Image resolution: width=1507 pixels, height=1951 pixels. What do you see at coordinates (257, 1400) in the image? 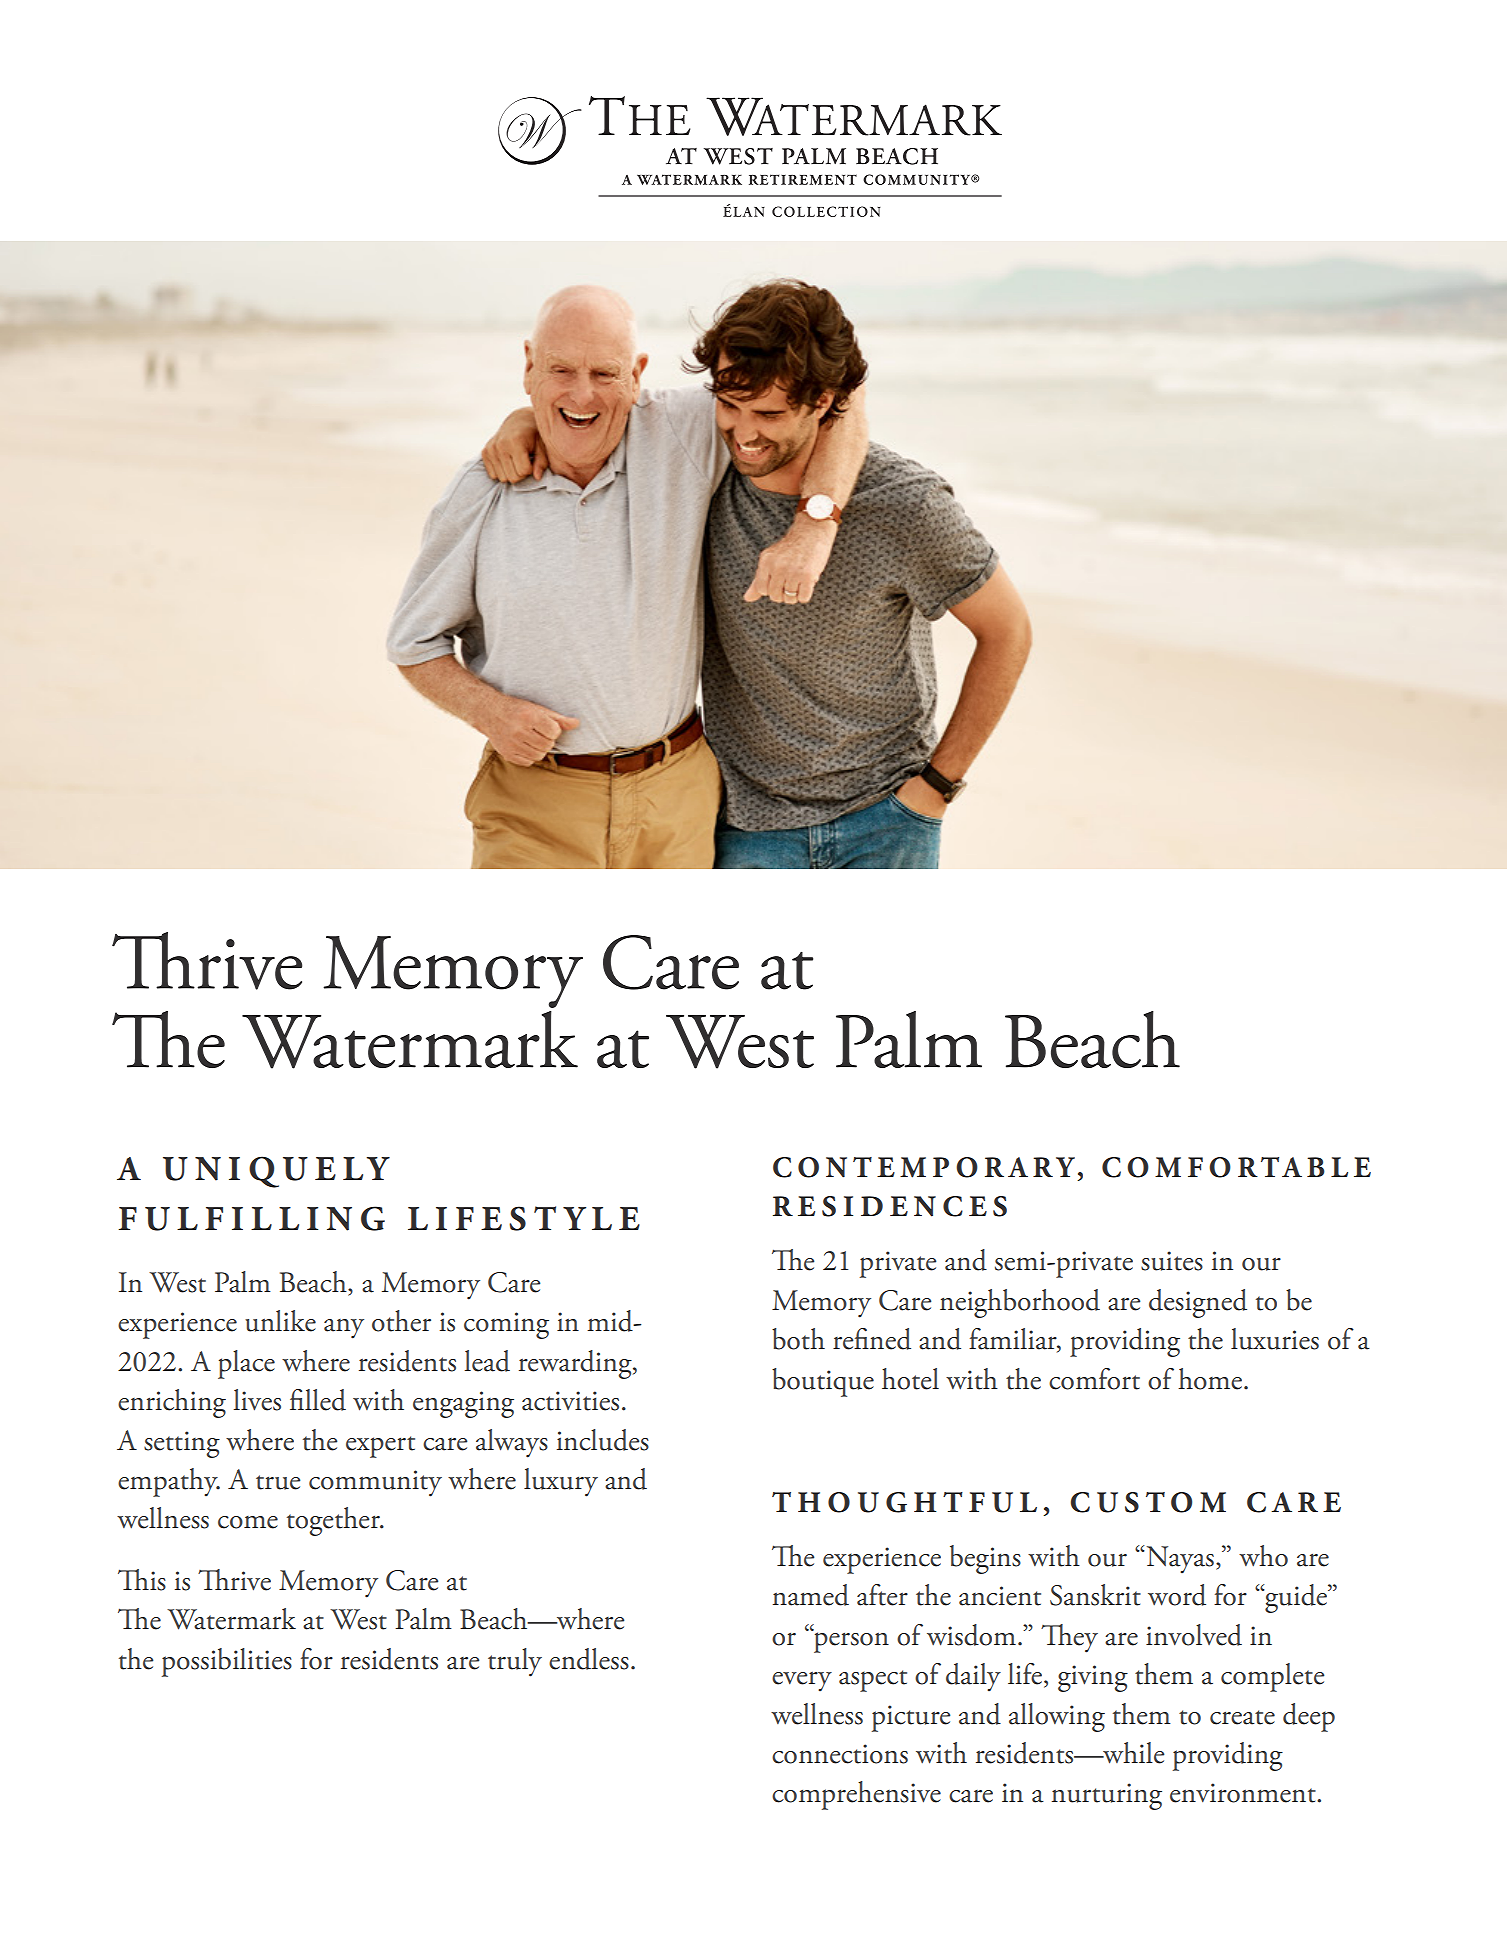
I see `lives` at bounding box center [257, 1400].
